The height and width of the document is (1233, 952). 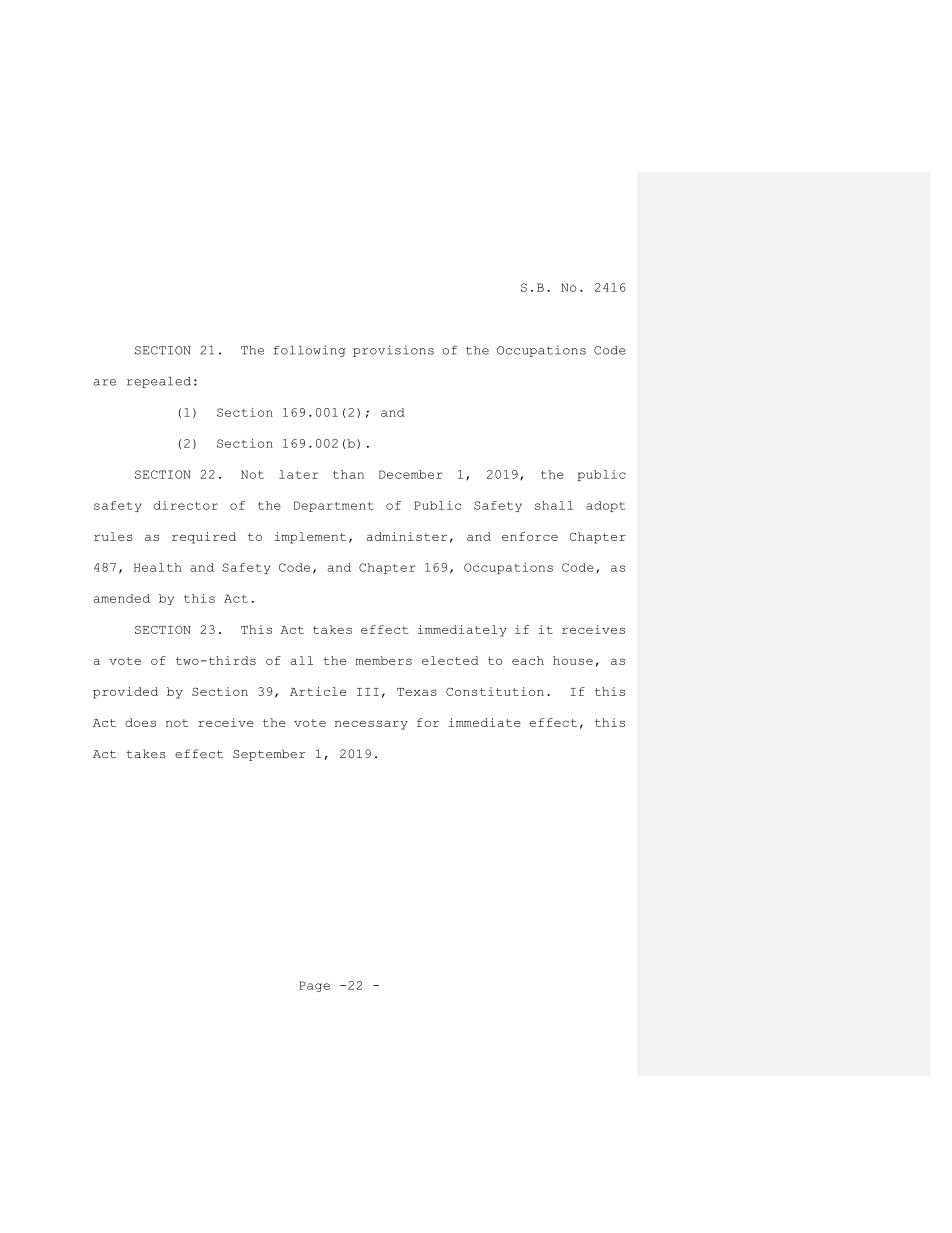 What do you see at coordinates (495, 691) in the document?
I see `Constitution` at bounding box center [495, 691].
